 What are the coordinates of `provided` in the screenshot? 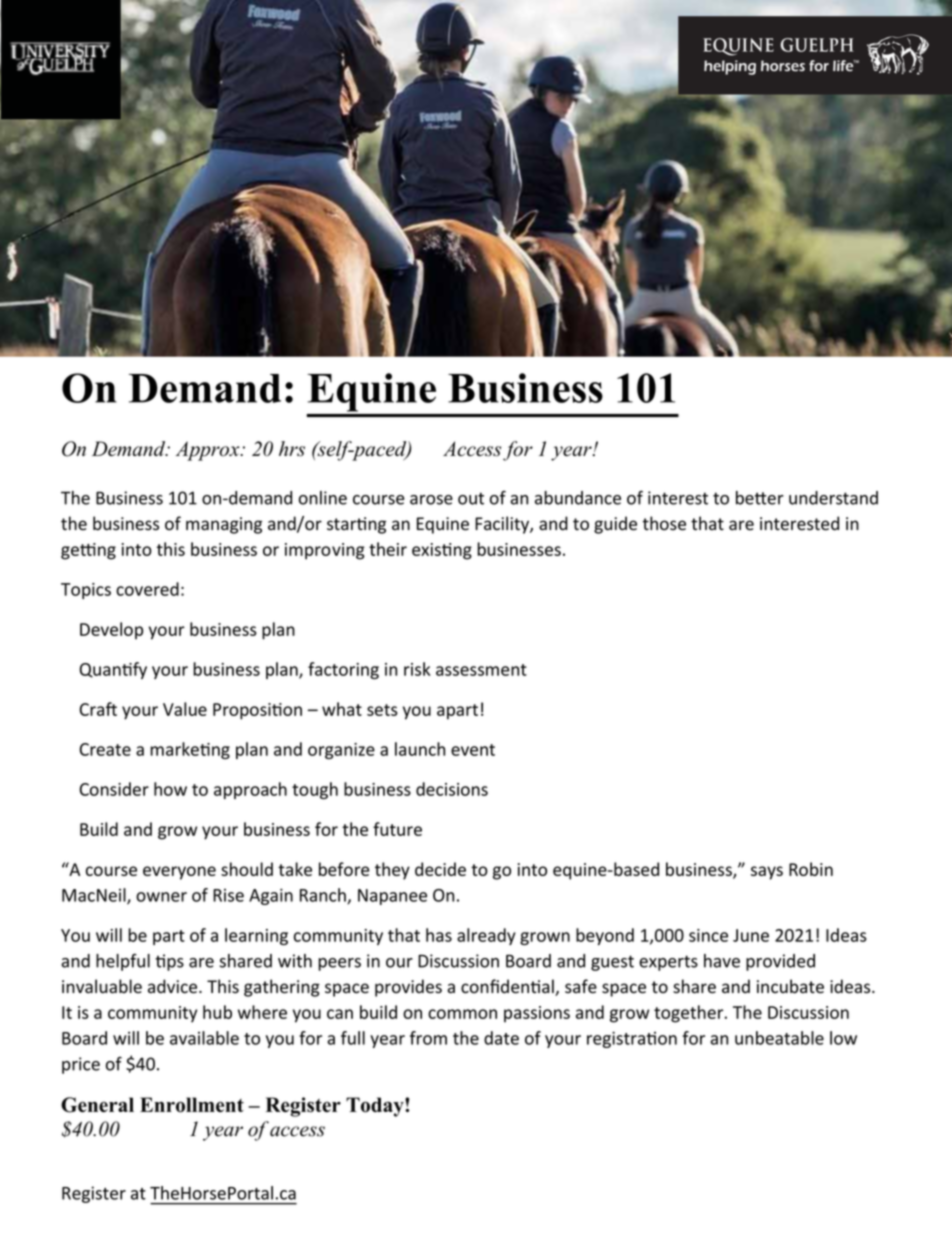 It's located at (780, 962).
